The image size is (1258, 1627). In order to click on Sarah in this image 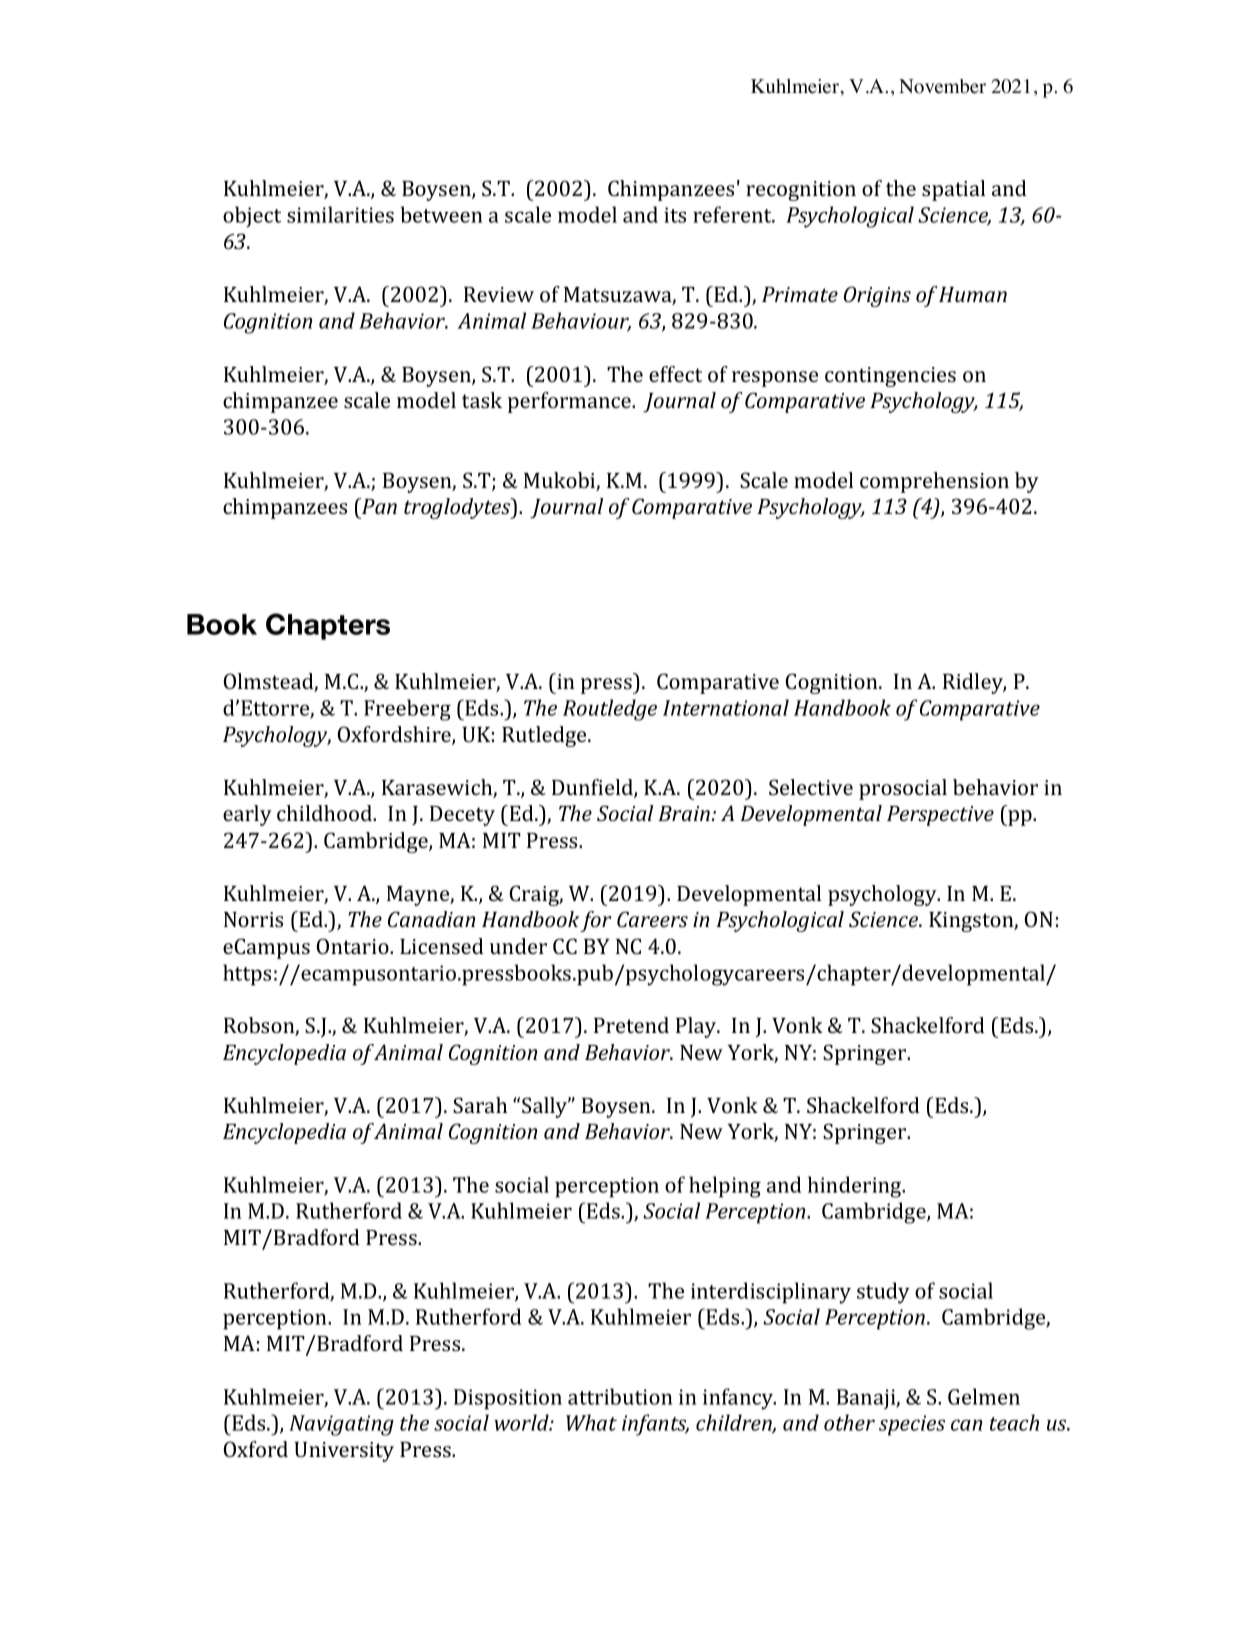, I will do `click(480, 1105)`.
